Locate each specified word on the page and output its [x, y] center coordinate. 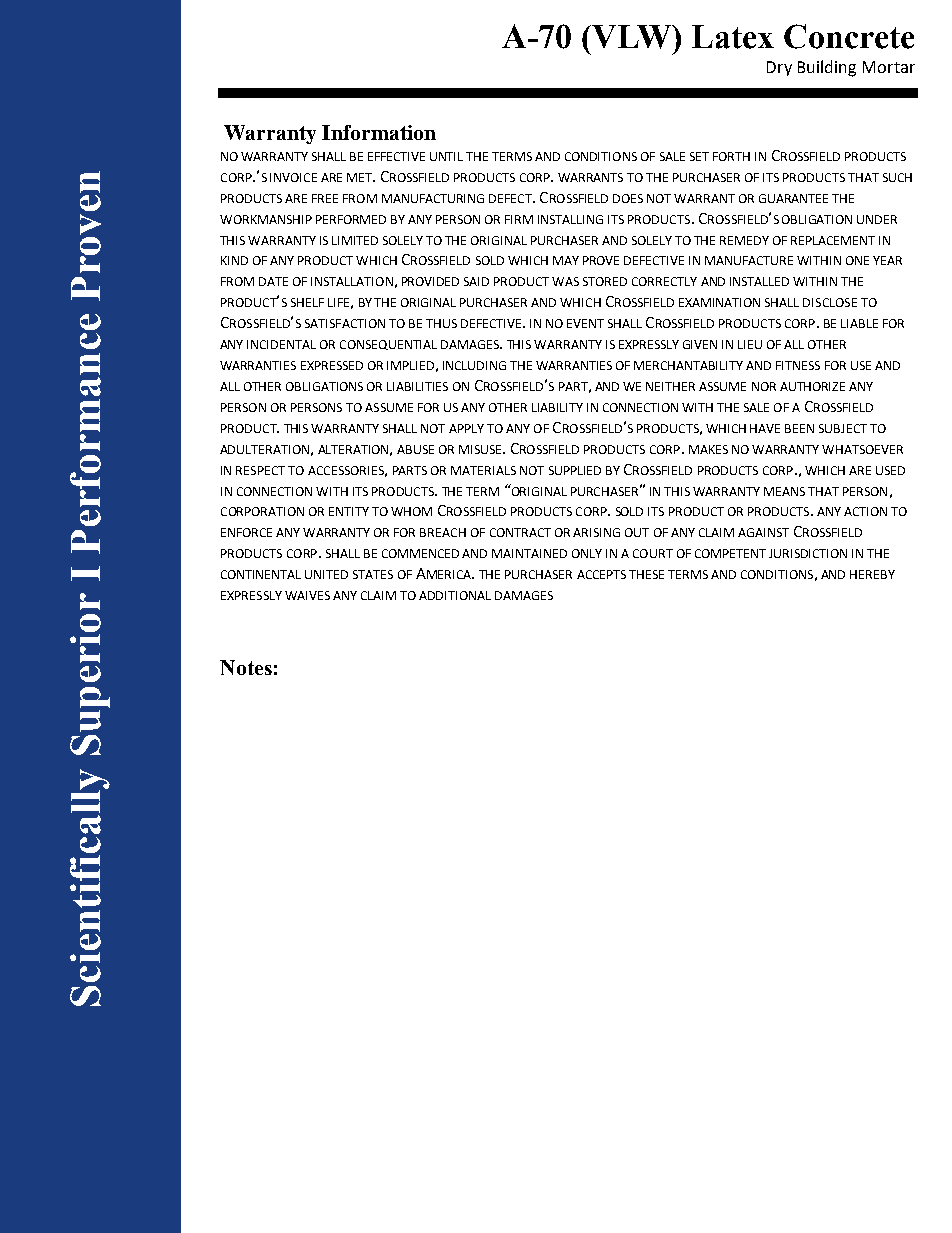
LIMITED [355, 240]
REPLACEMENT [833, 240]
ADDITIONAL [455, 595]
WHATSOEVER [862, 449]
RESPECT [260, 470]
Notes [246, 667]
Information [379, 132]
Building [827, 68]
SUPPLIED [575, 470]
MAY [566, 260]
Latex [733, 37]
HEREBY [872, 574]
